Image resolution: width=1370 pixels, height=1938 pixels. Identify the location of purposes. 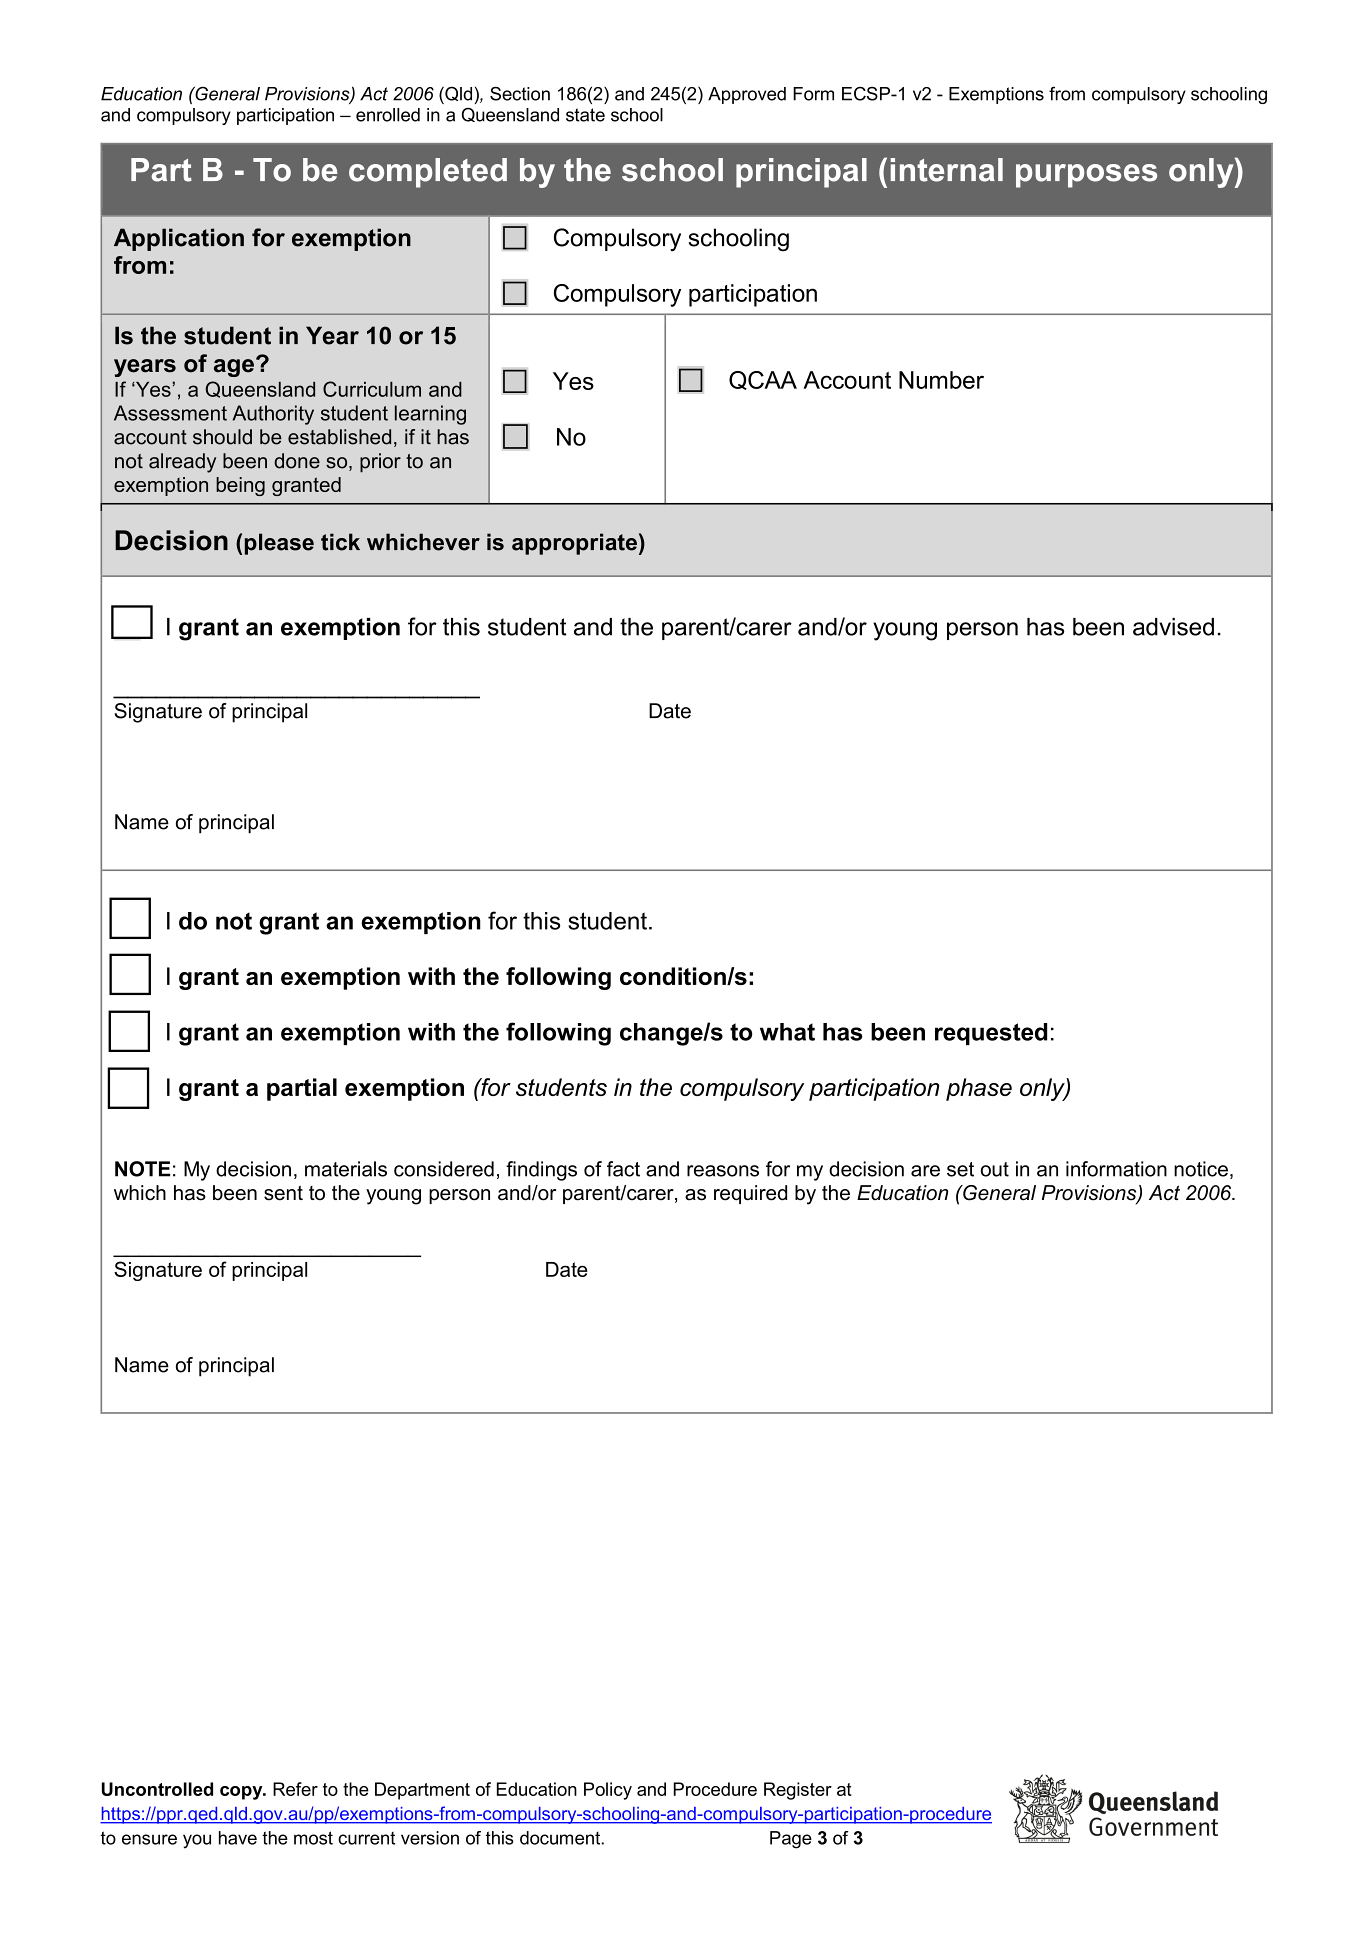
(1086, 176).
